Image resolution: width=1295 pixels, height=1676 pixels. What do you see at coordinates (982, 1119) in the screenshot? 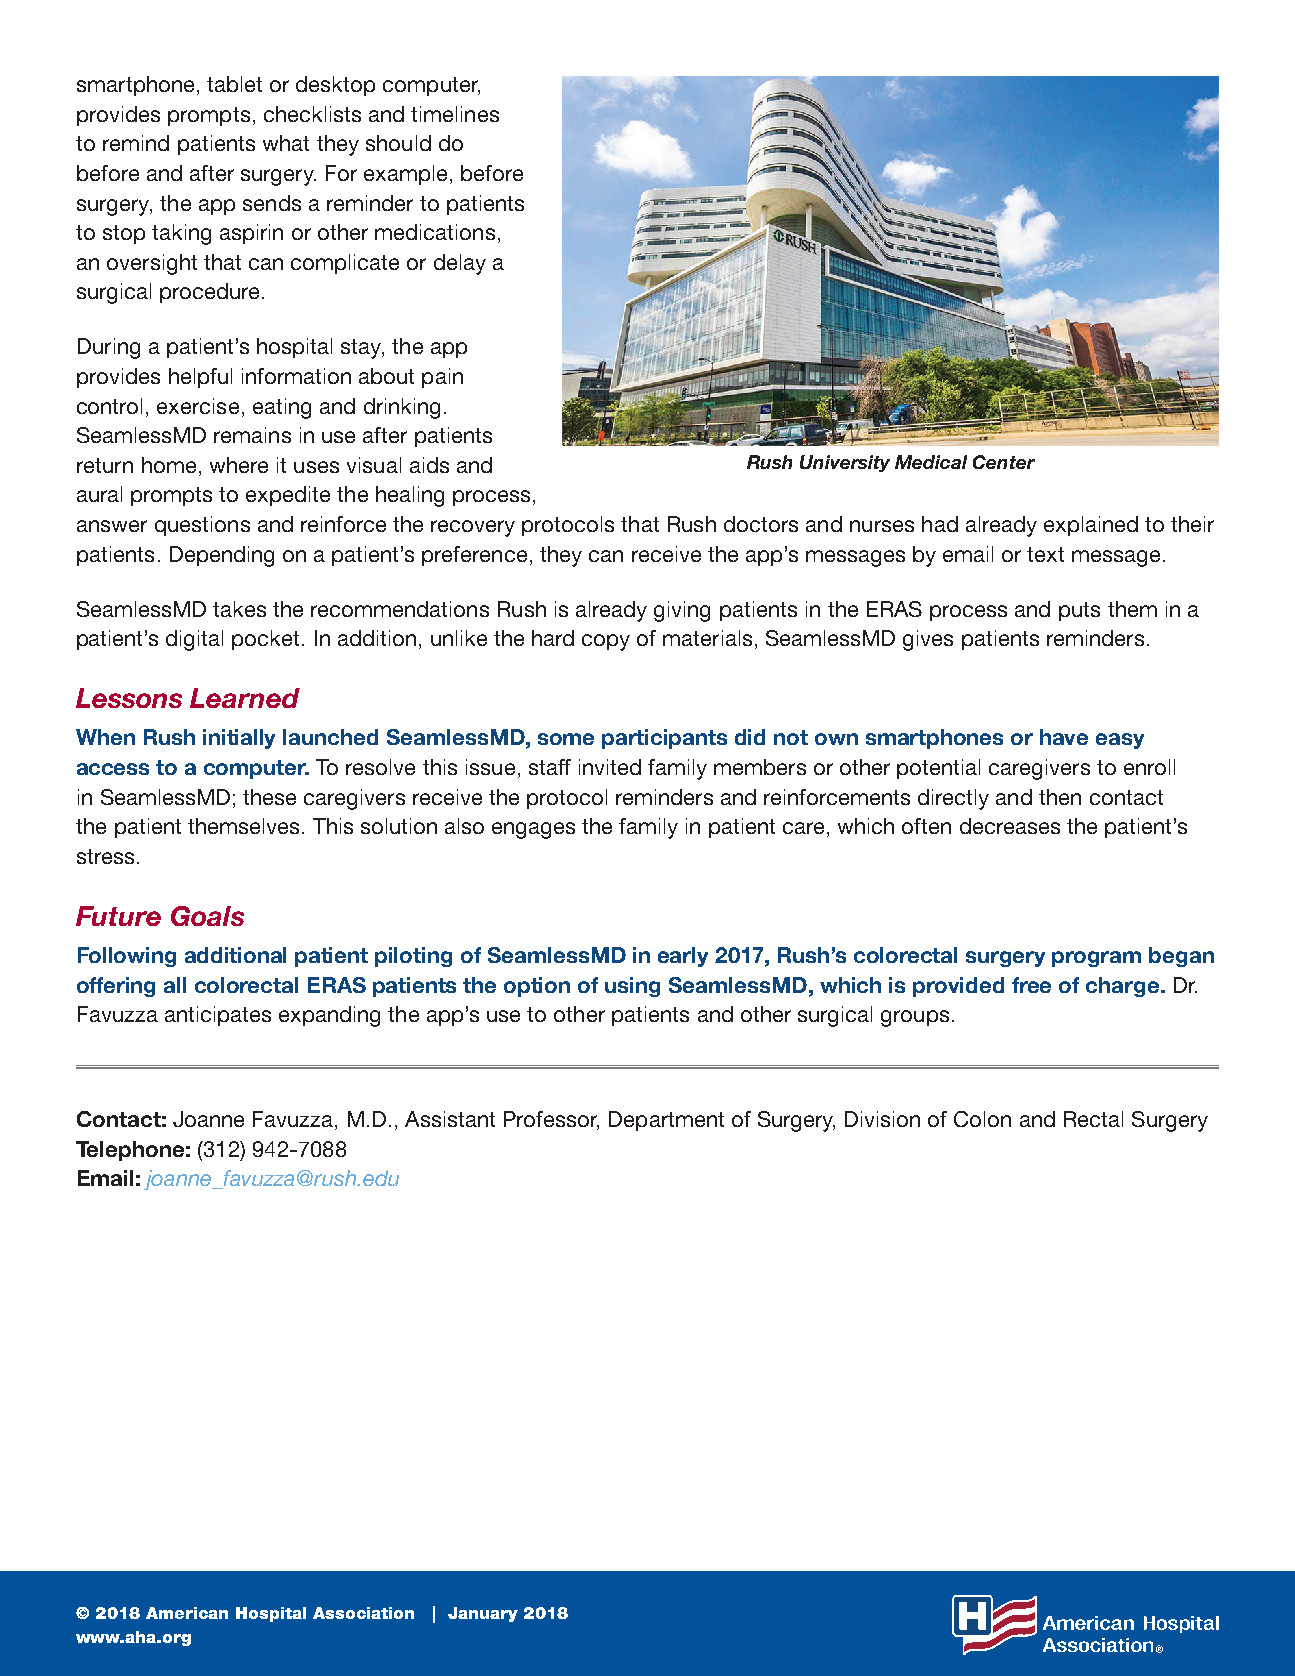
I see `Colon` at bounding box center [982, 1119].
